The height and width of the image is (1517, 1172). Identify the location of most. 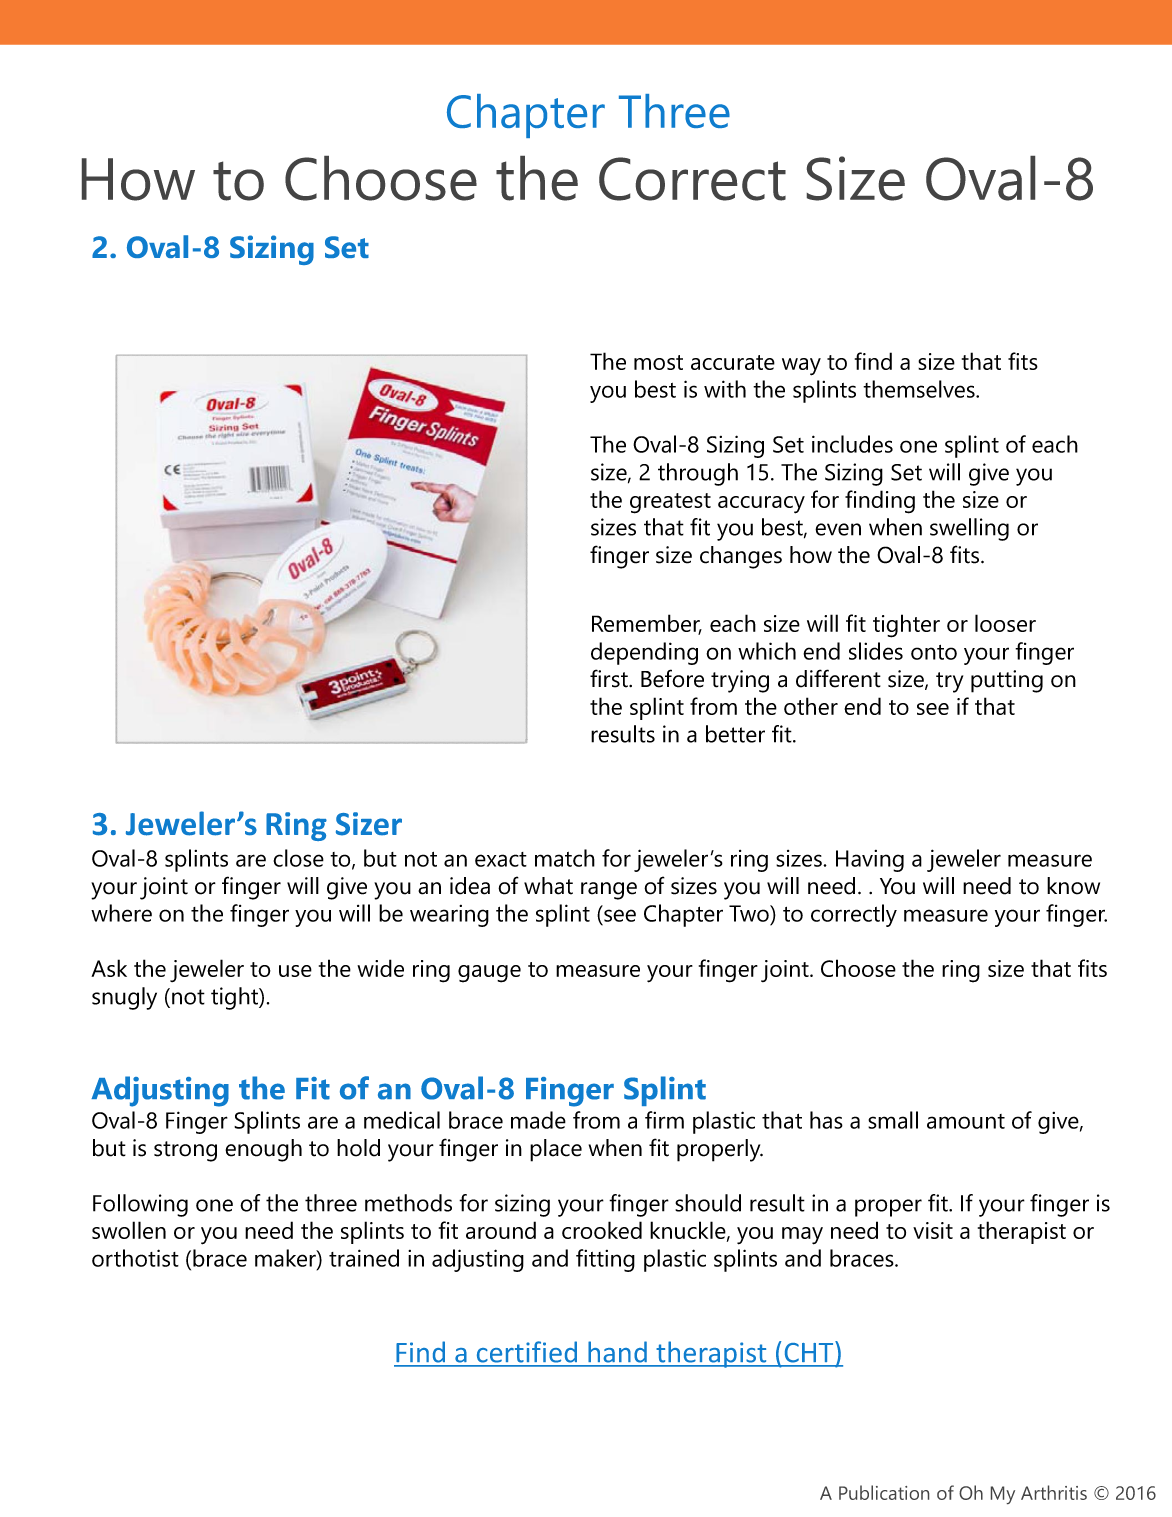
(658, 362).
